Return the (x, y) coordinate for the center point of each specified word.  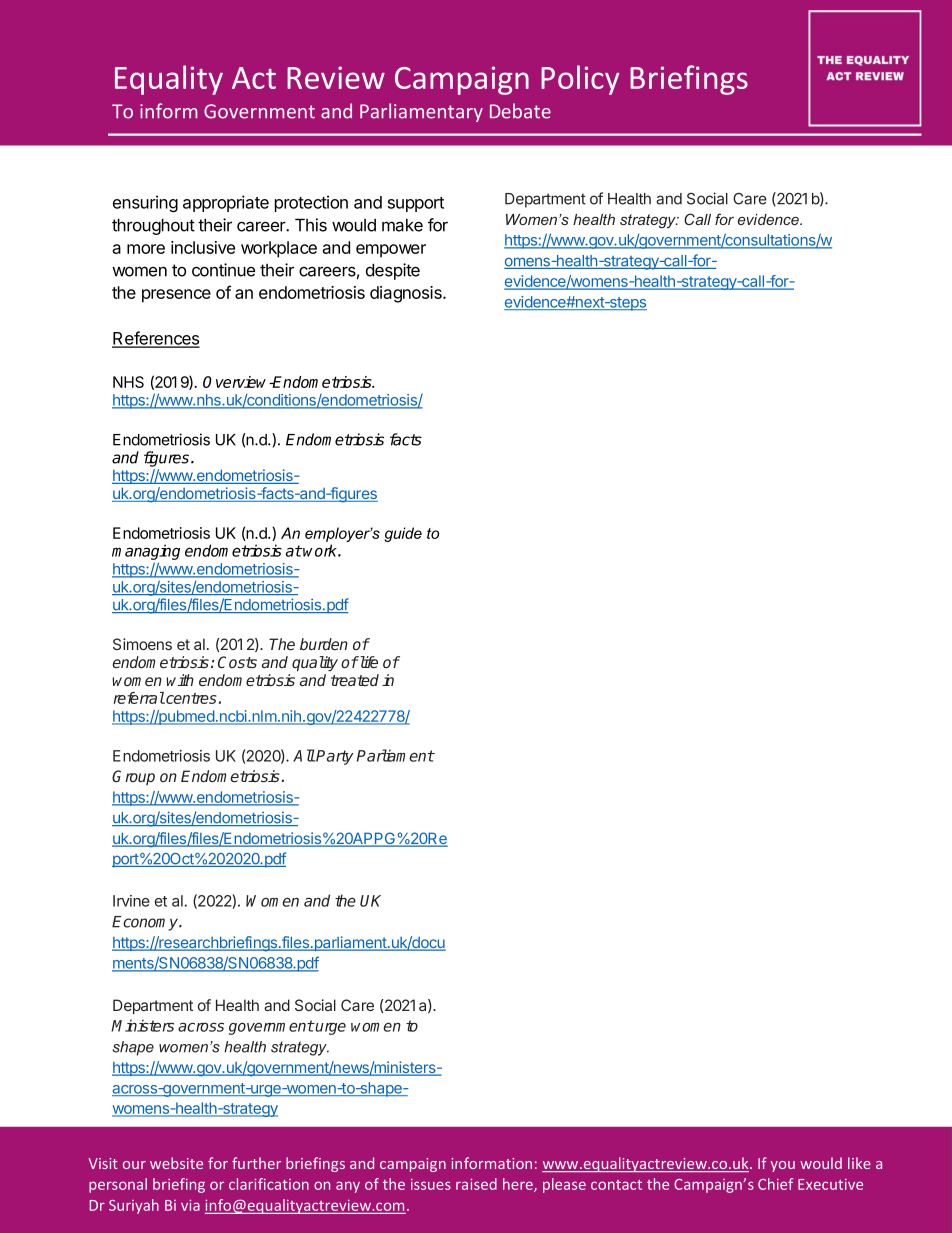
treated (355, 680)
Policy (580, 80)
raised (476, 1184)
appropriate (226, 203)
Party (334, 757)
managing (146, 553)
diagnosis (407, 294)
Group (133, 777)
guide (403, 534)
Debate (520, 111)
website (176, 1163)
